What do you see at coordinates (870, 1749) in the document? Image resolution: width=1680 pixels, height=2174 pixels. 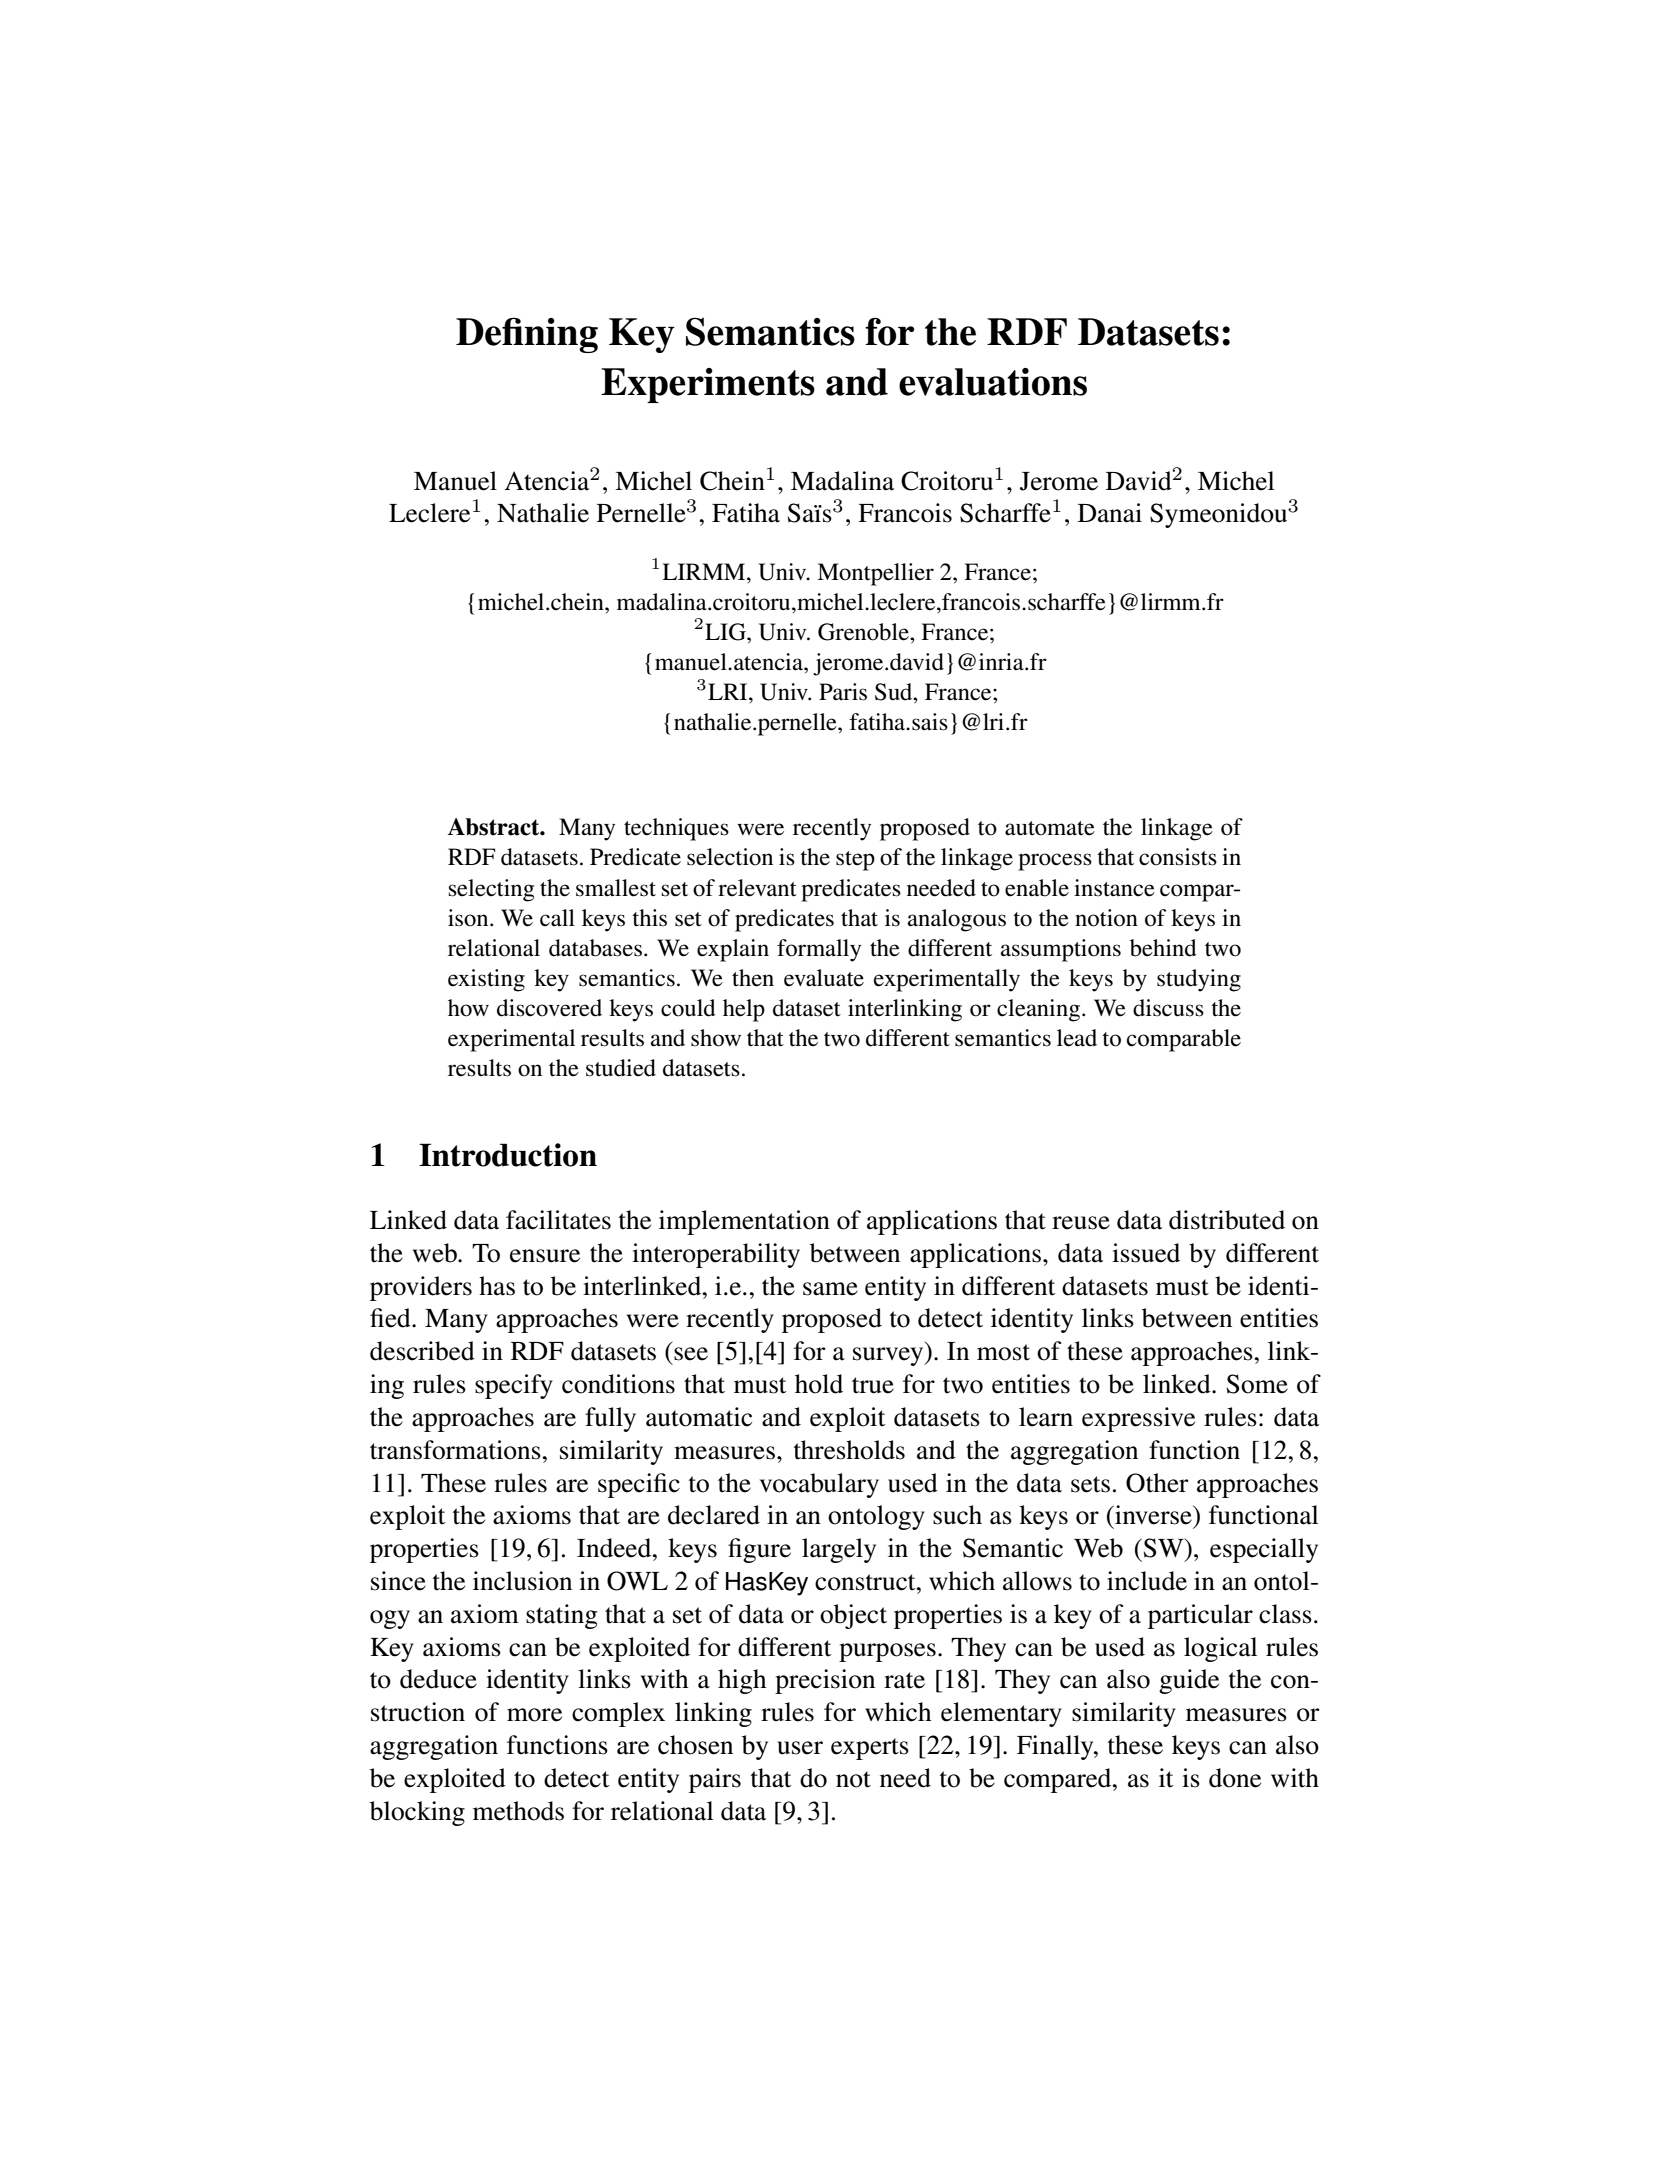 I see `experts` at bounding box center [870, 1749].
